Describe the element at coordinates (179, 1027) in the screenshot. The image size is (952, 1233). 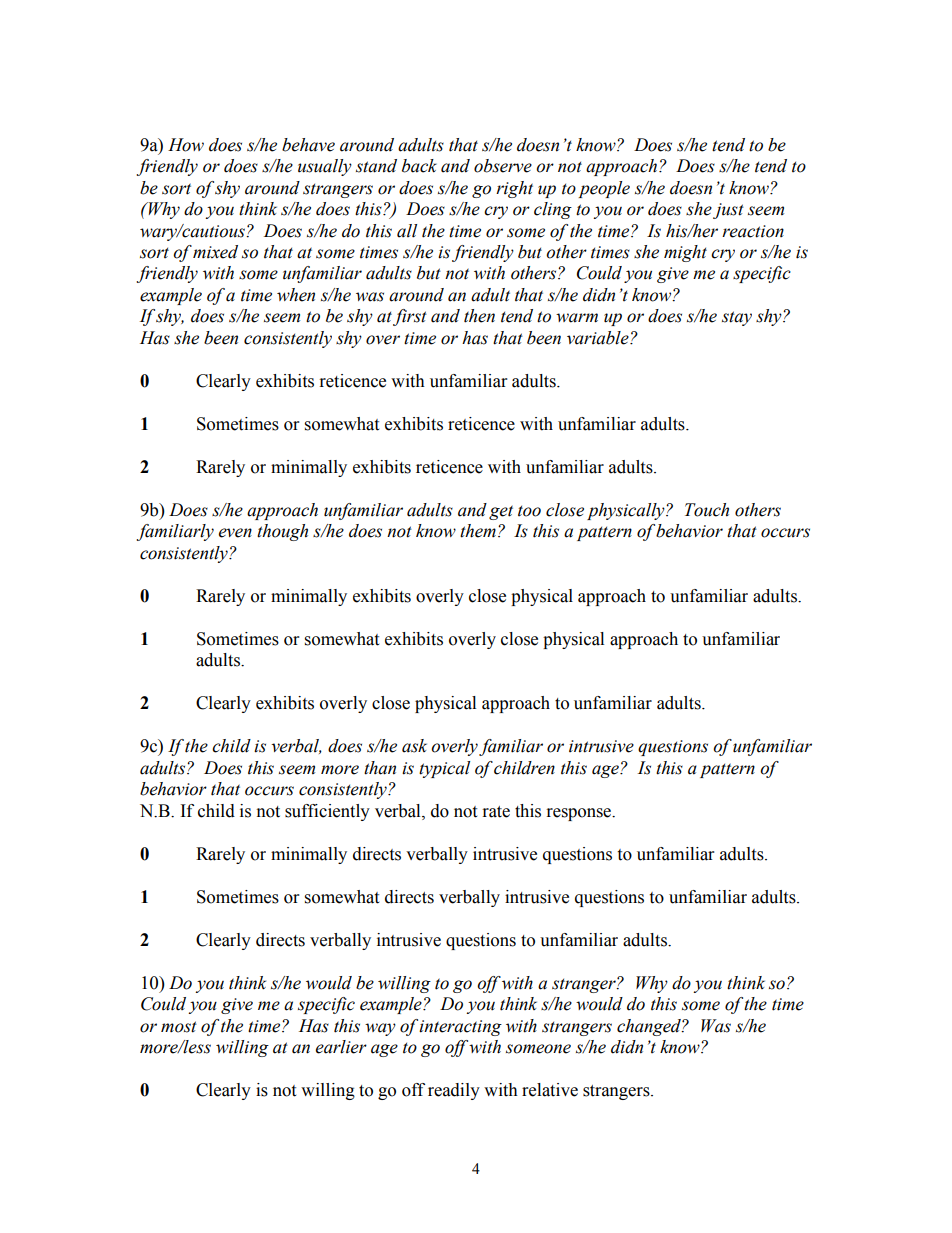
I see `most` at that location.
